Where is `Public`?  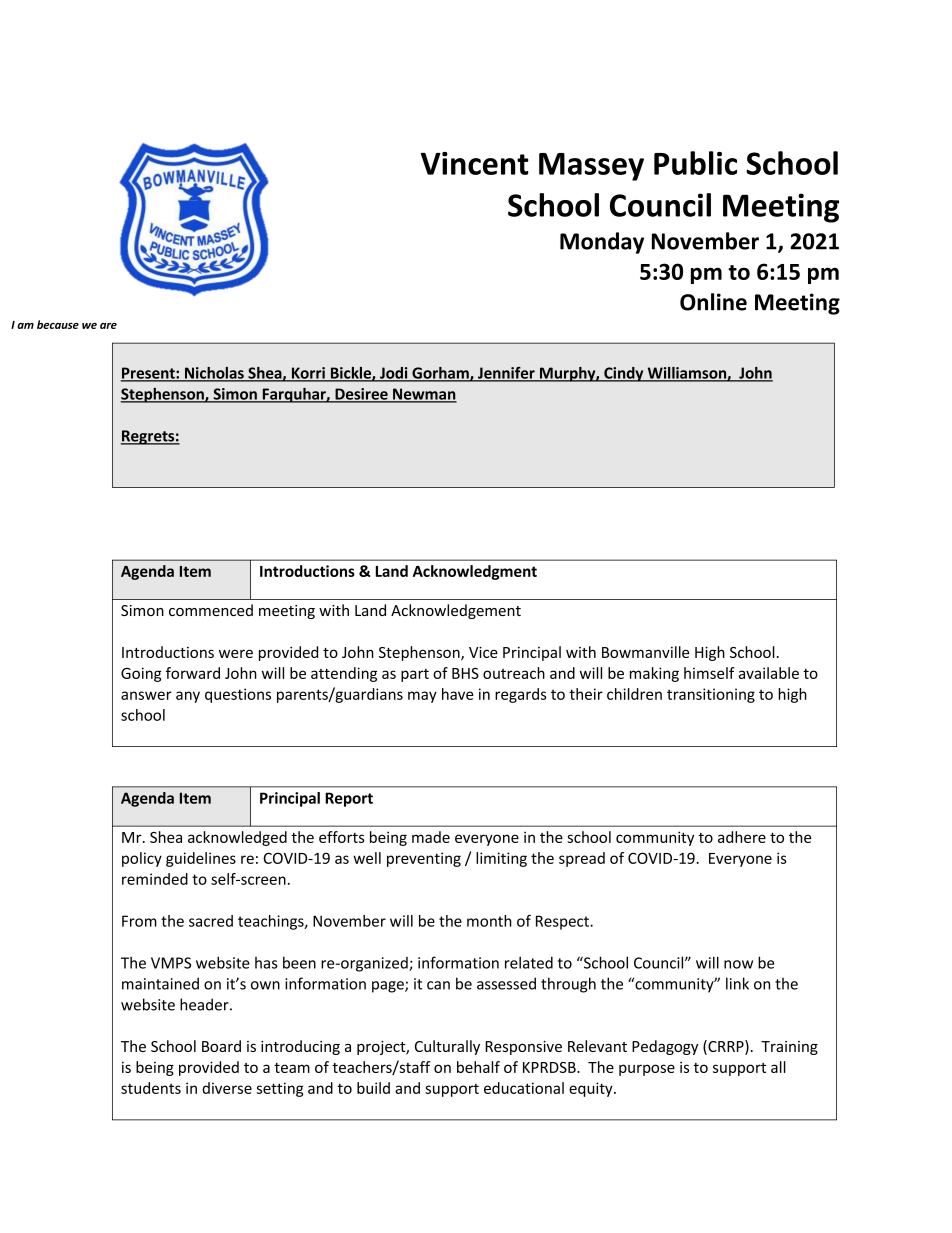 Public is located at coordinates (695, 163).
